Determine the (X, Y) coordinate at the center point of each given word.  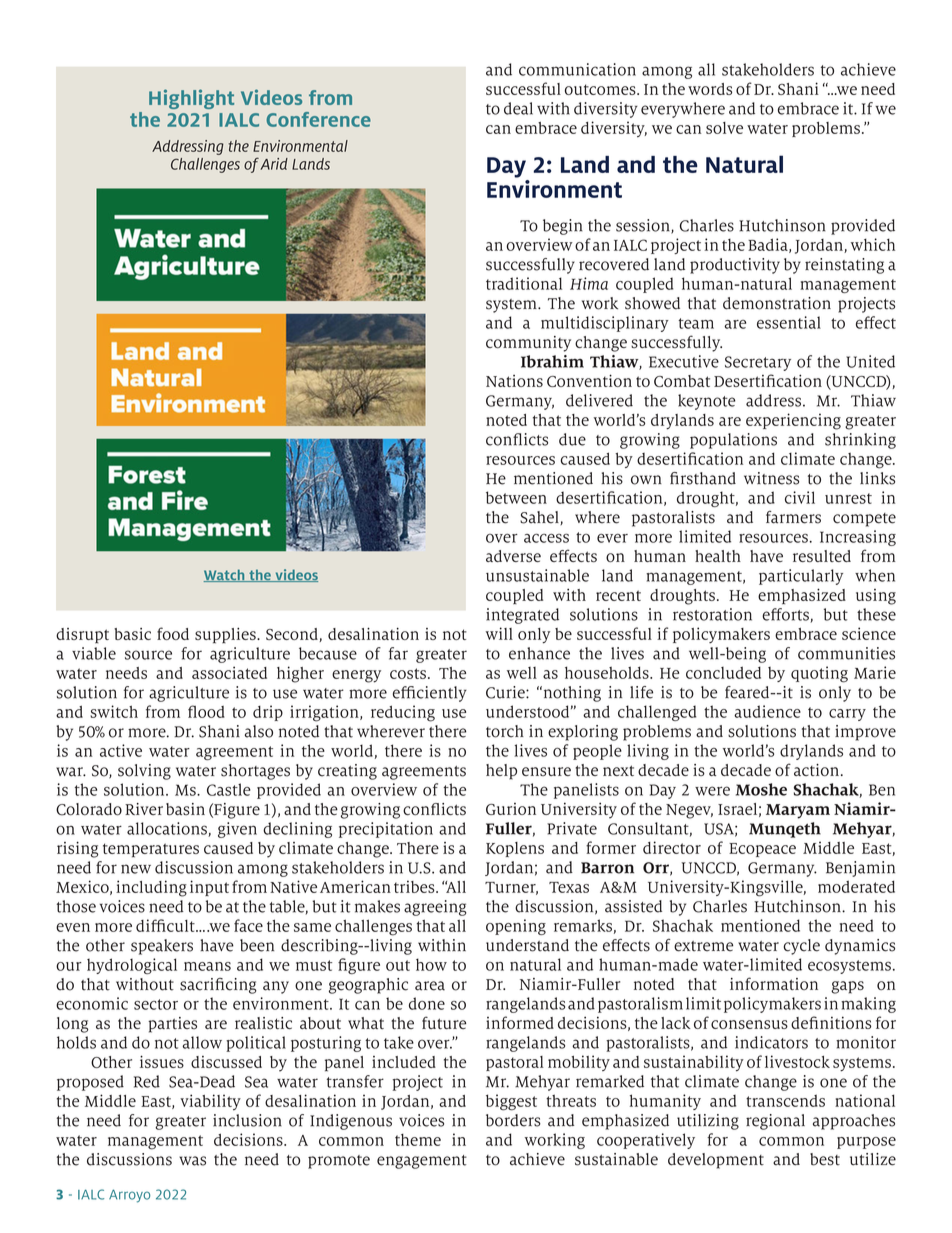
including (151, 888)
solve (724, 128)
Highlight (191, 99)
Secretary (758, 363)
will (499, 633)
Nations (514, 381)
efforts (786, 615)
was (192, 1161)
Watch (225, 575)
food (173, 633)
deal (518, 108)
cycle (801, 947)
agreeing (435, 908)
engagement (422, 1162)
